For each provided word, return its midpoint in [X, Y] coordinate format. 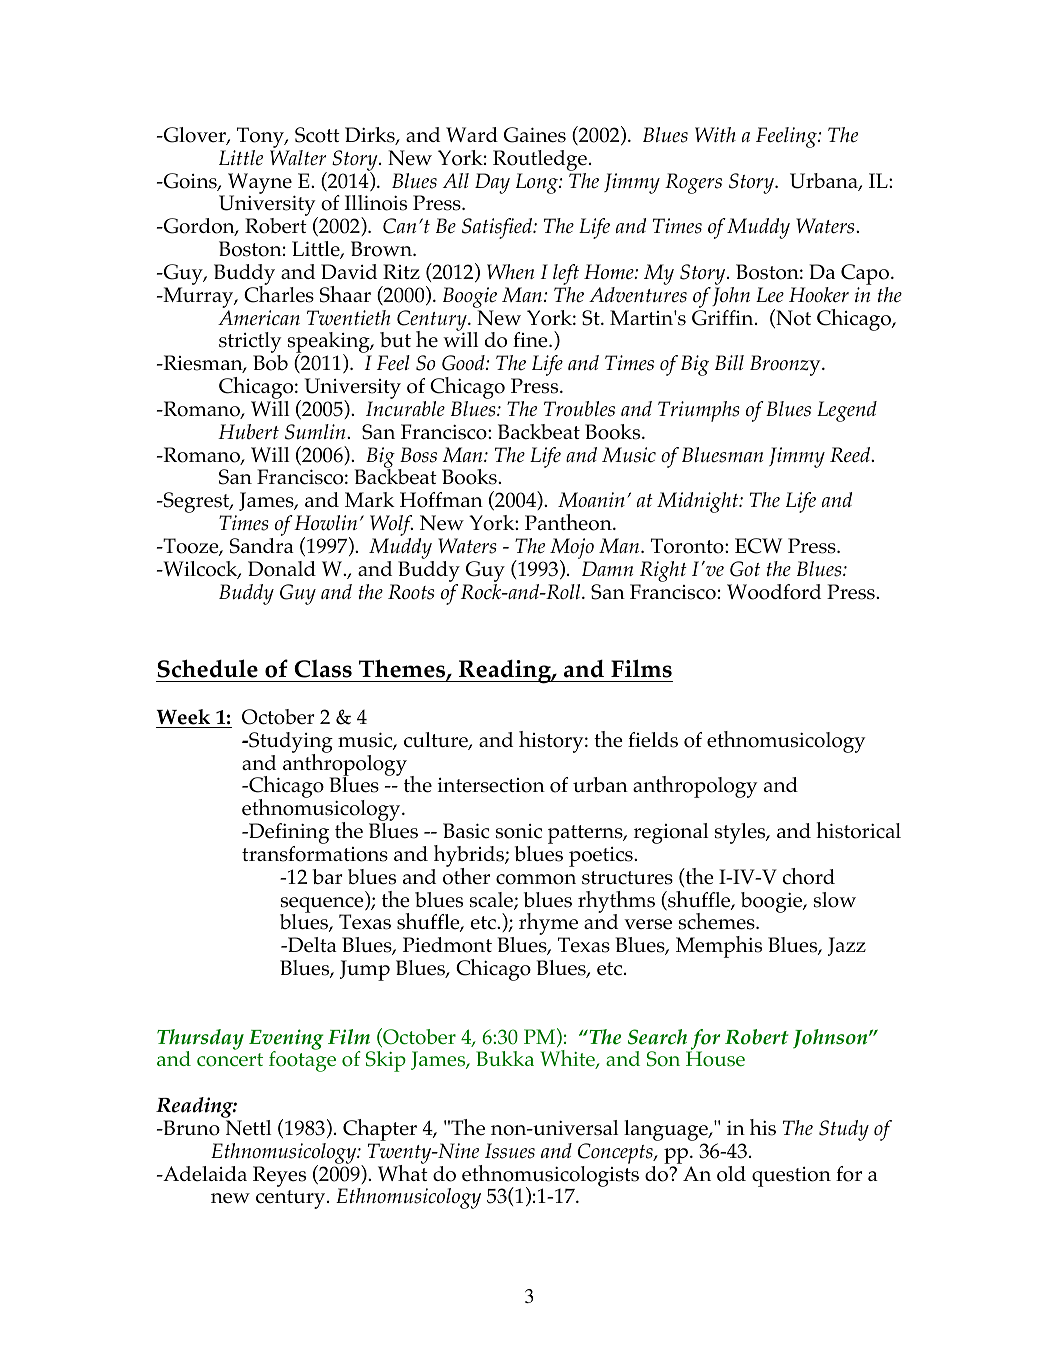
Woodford [774, 592]
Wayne [260, 184]
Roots [411, 592]
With [715, 134]
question [791, 1177]
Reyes [279, 1176]
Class [323, 668]
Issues [510, 1151]
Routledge [540, 160]
